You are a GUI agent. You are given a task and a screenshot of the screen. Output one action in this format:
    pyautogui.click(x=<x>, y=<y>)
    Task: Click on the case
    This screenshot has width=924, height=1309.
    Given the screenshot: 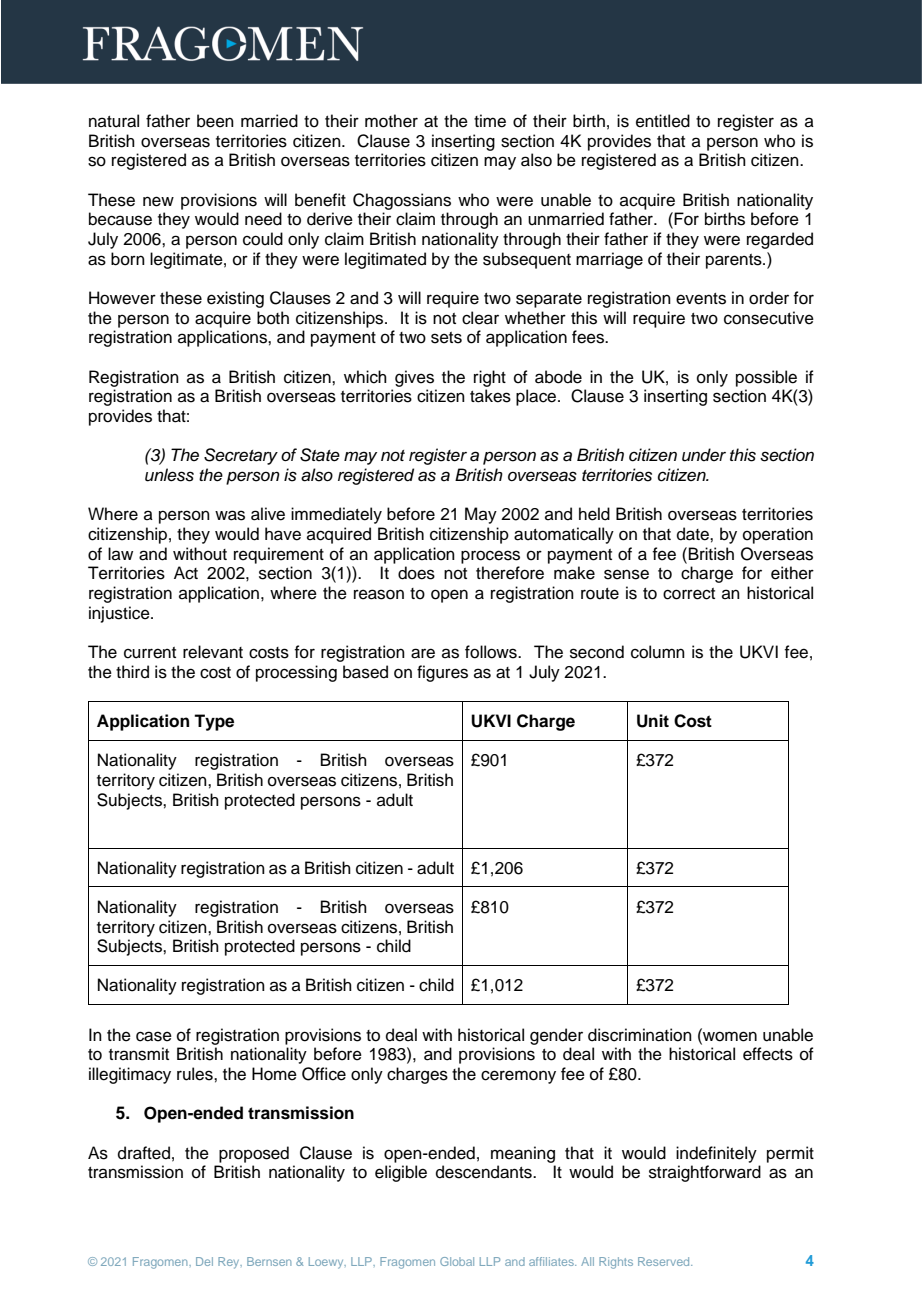 What is the action you would take?
    pyautogui.click(x=154, y=1036)
